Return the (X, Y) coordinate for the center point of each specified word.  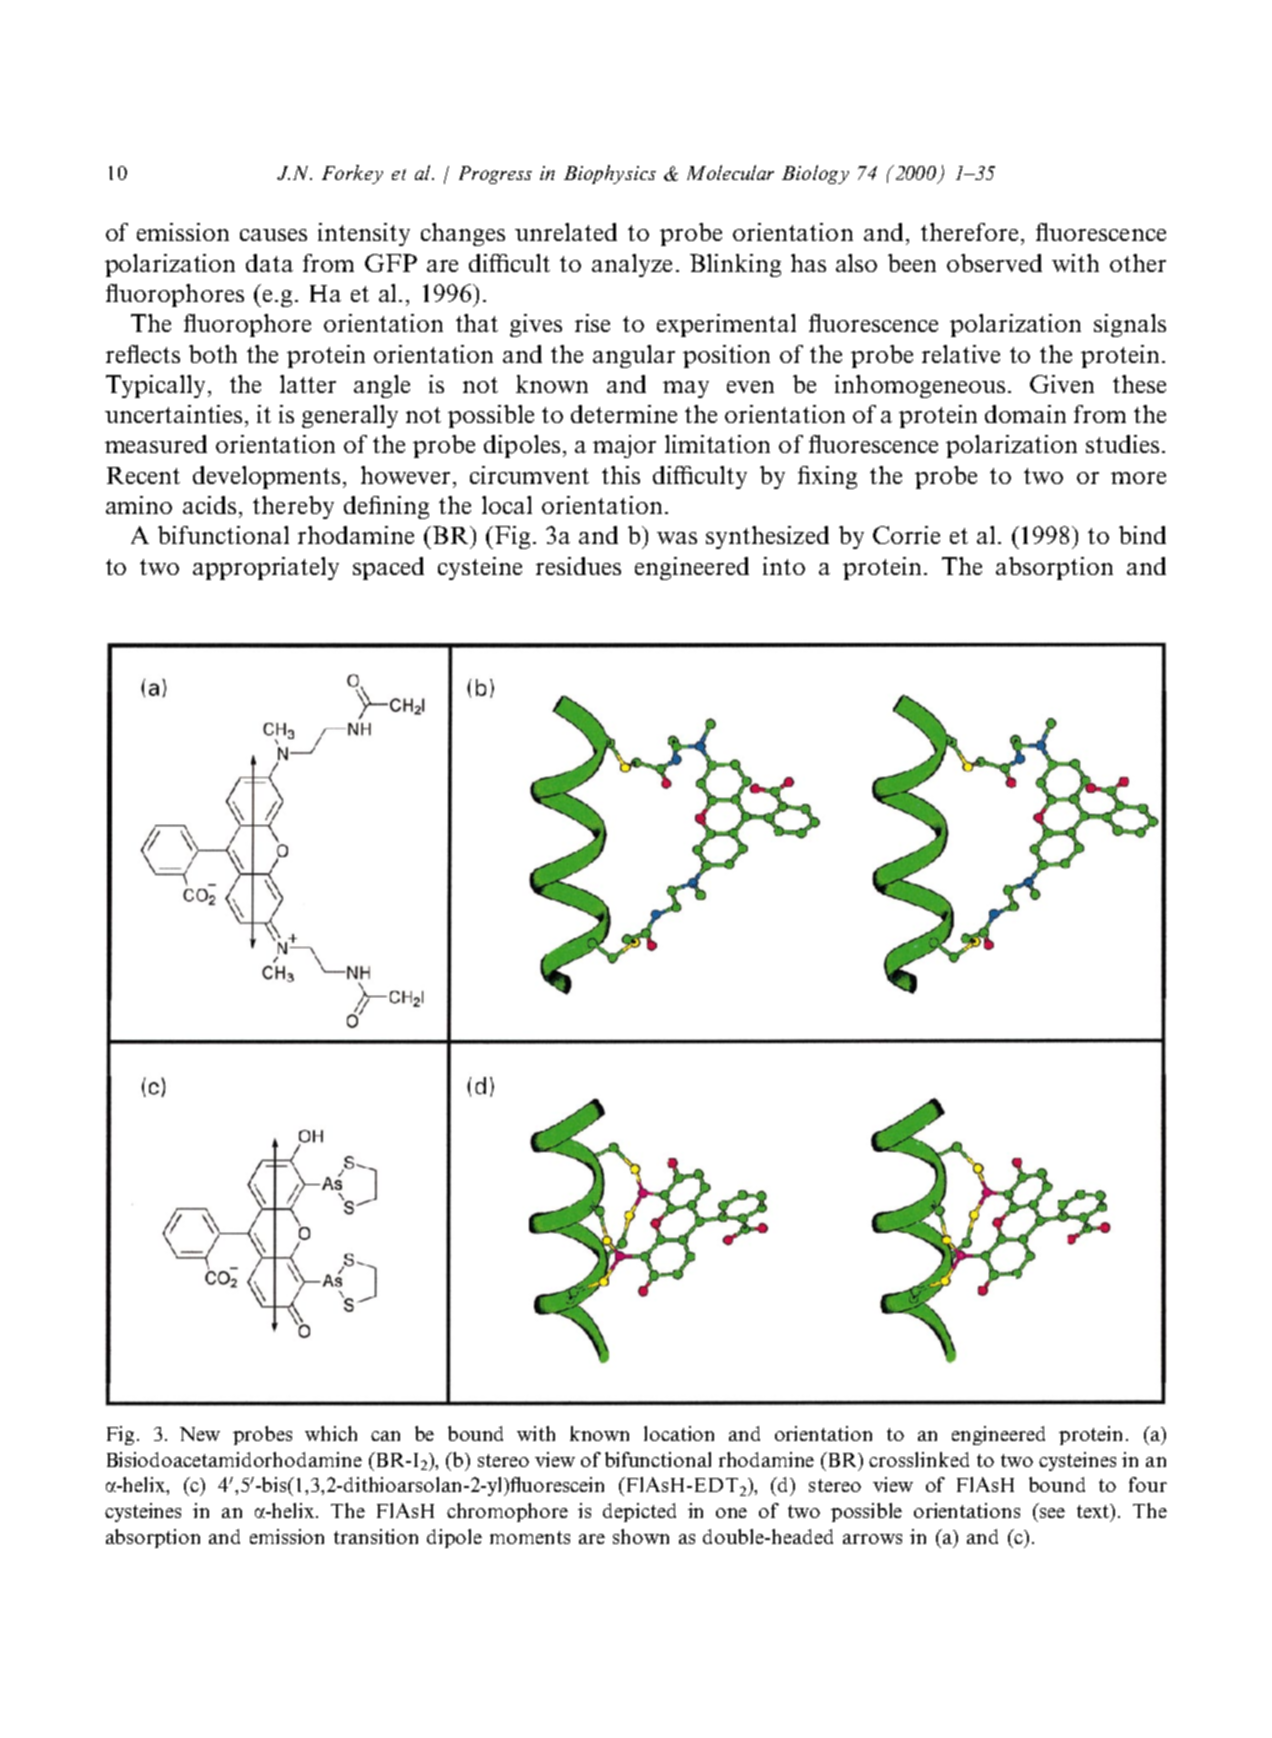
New (200, 1434)
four (1148, 1484)
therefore (969, 232)
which (331, 1433)
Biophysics (610, 174)
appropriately (266, 568)
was (677, 538)
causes (273, 235)
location (679, 1433)
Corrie (906, 535)
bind (1142, 535)
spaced (388, 568)
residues (578, 566)
